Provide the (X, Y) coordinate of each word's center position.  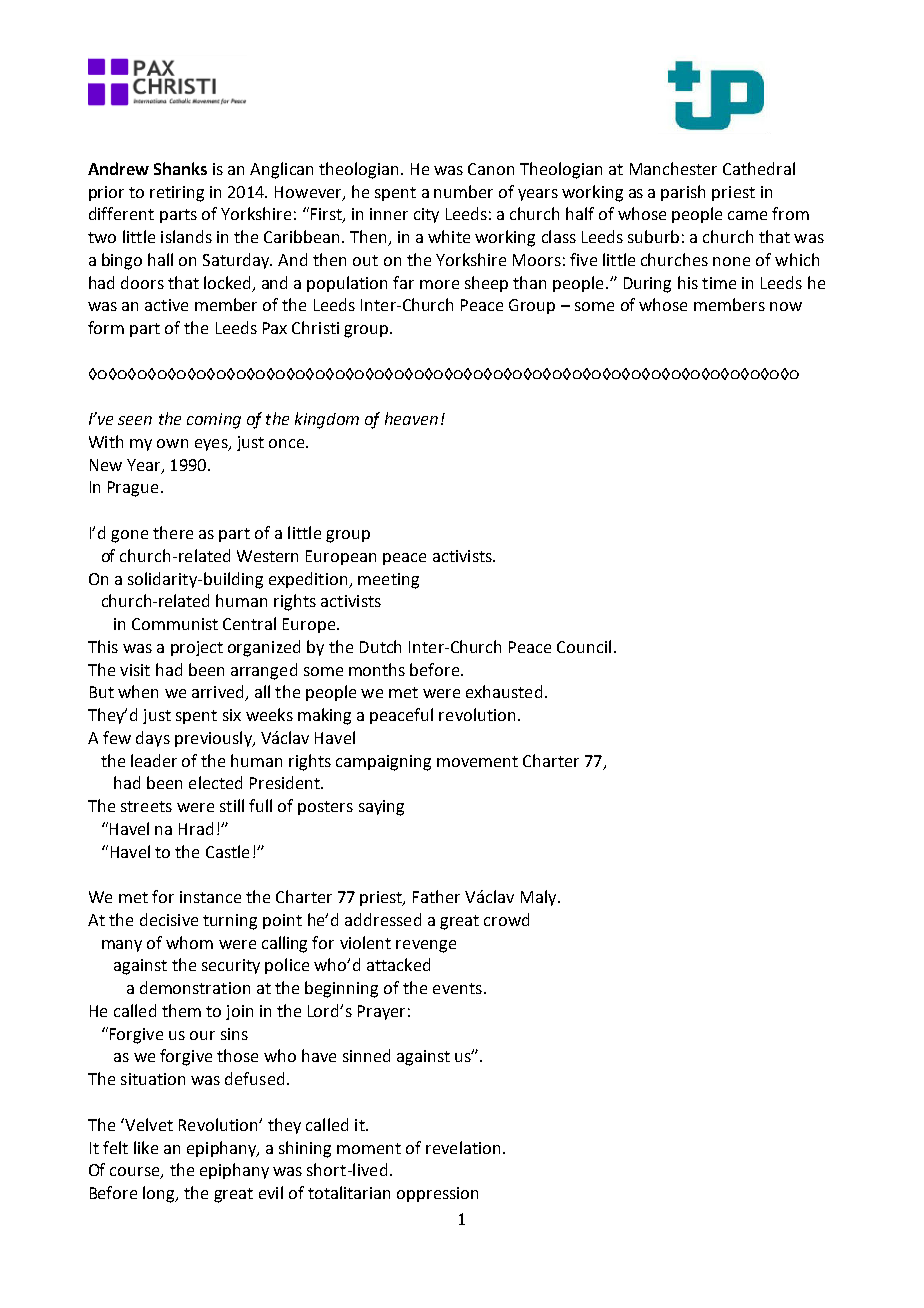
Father (436, 896)
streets (146, 806)
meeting (388, 581)
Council (584, 646)
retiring (177, 194)
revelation (463, 1147)
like (146, 1147)
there (173, 532)
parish (683, 193)
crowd (506, 919)
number (463, 191)
